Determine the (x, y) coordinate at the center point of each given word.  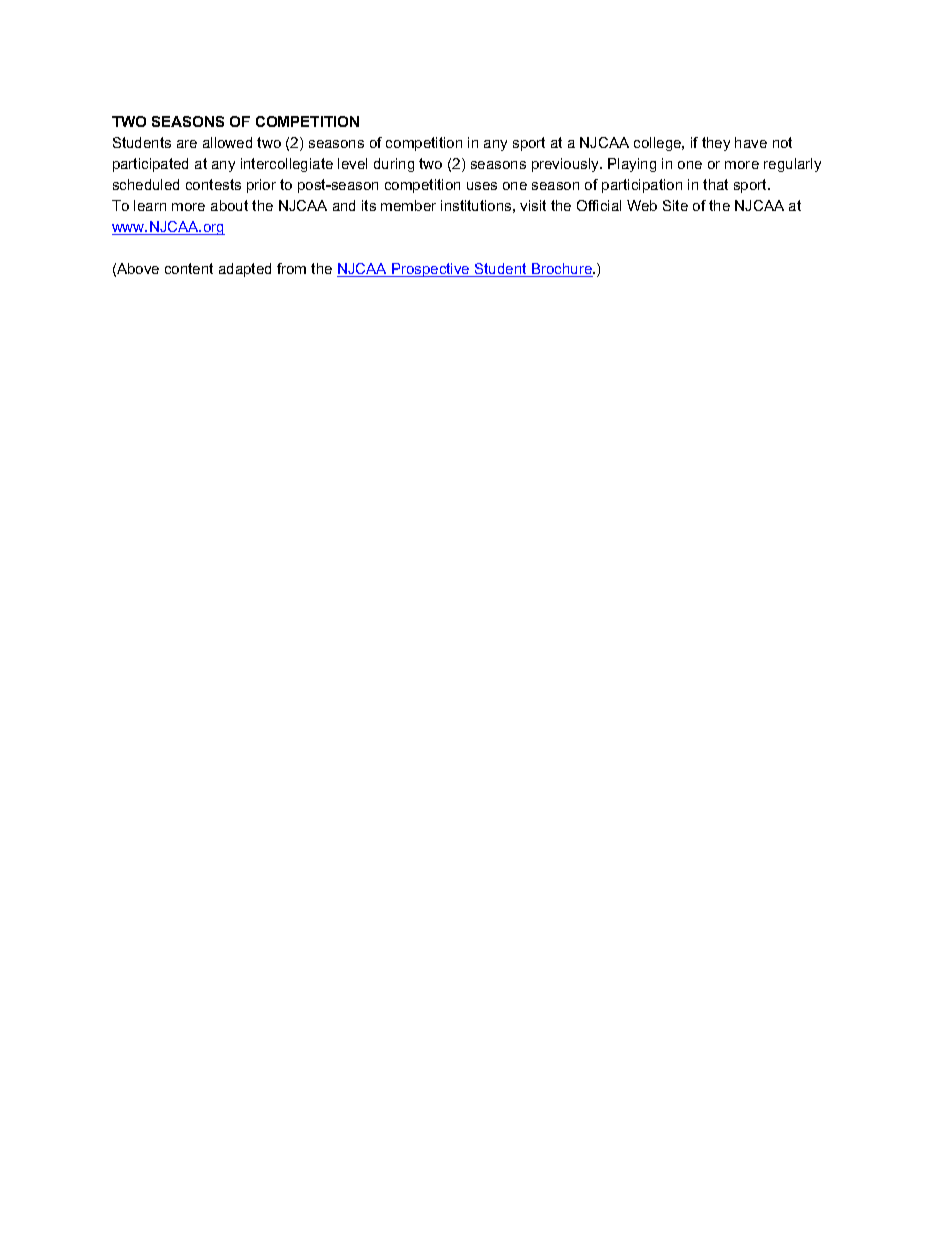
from (291, 268)
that (715, 184)
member (408, 205)
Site (675, 205)
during (394, 165)
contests (213, 184)
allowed (227, 142)
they (716, 144)
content (189, 268)
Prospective (431, 270)
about (229, 205)
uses (482, 186)
